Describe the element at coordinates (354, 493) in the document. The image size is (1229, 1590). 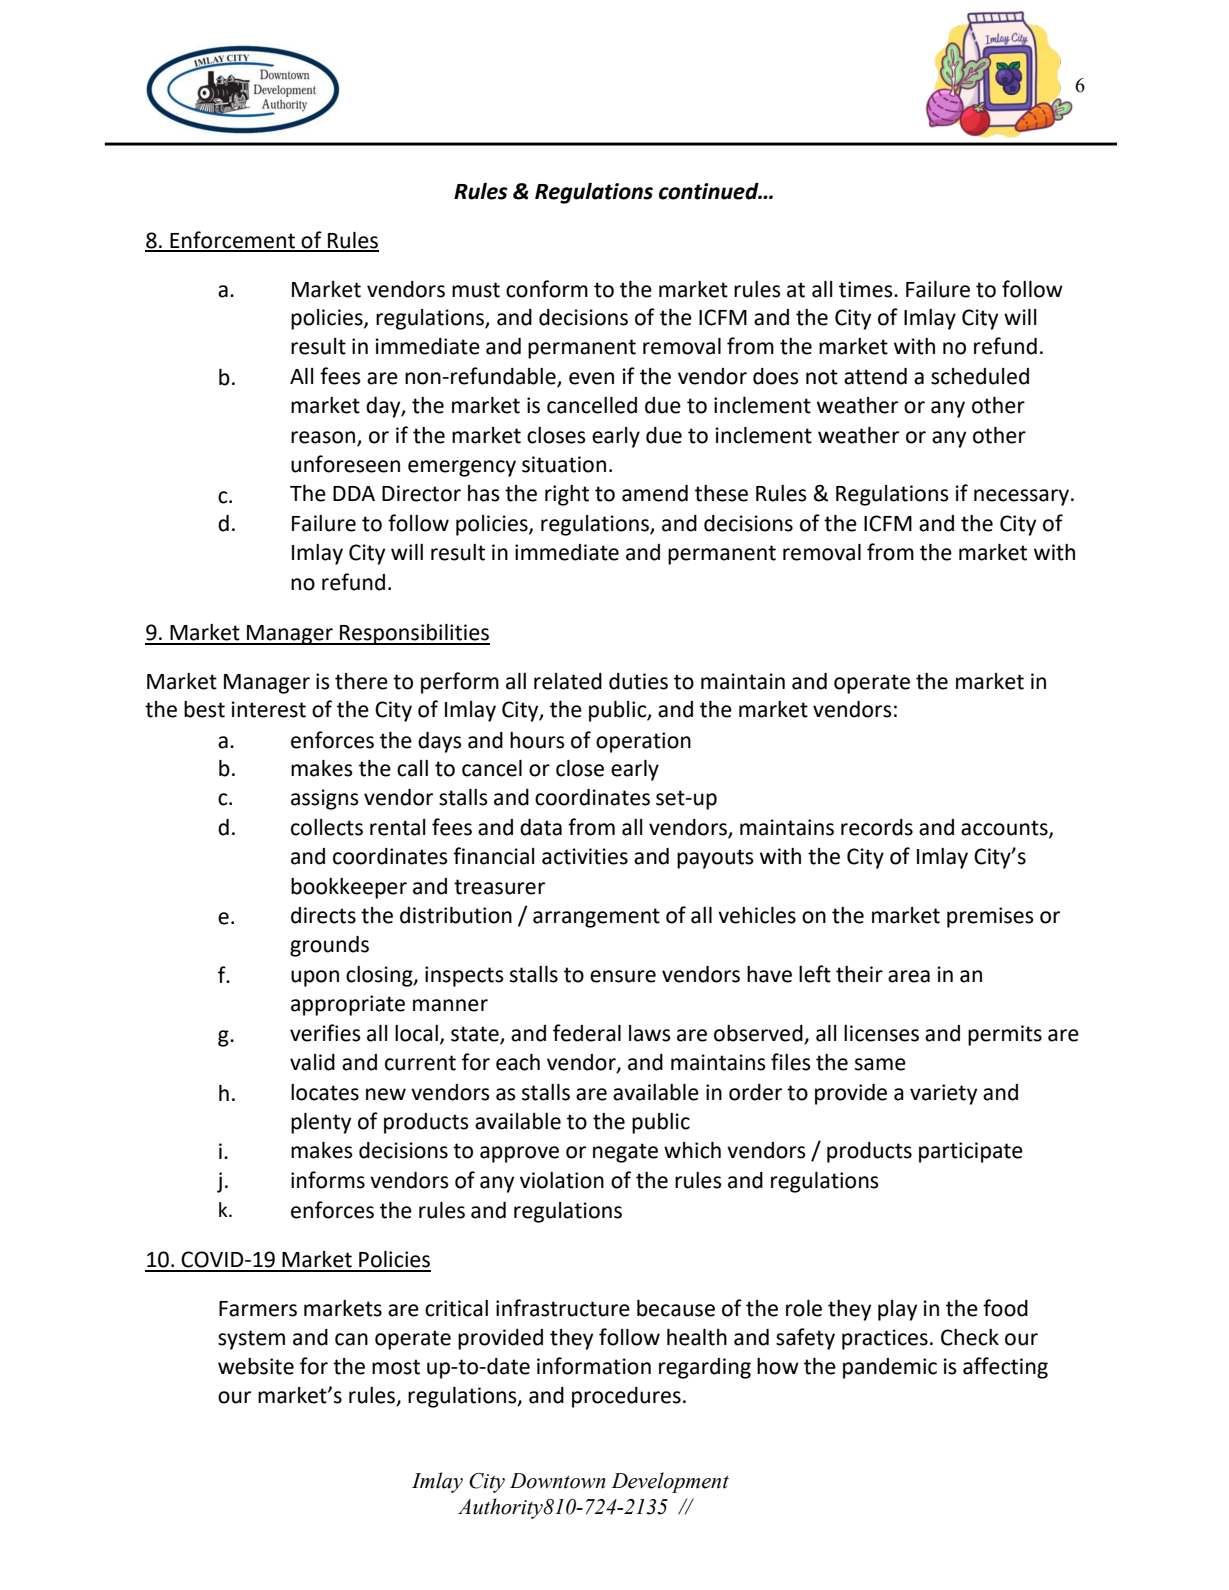
I see `DDA` at that location.
